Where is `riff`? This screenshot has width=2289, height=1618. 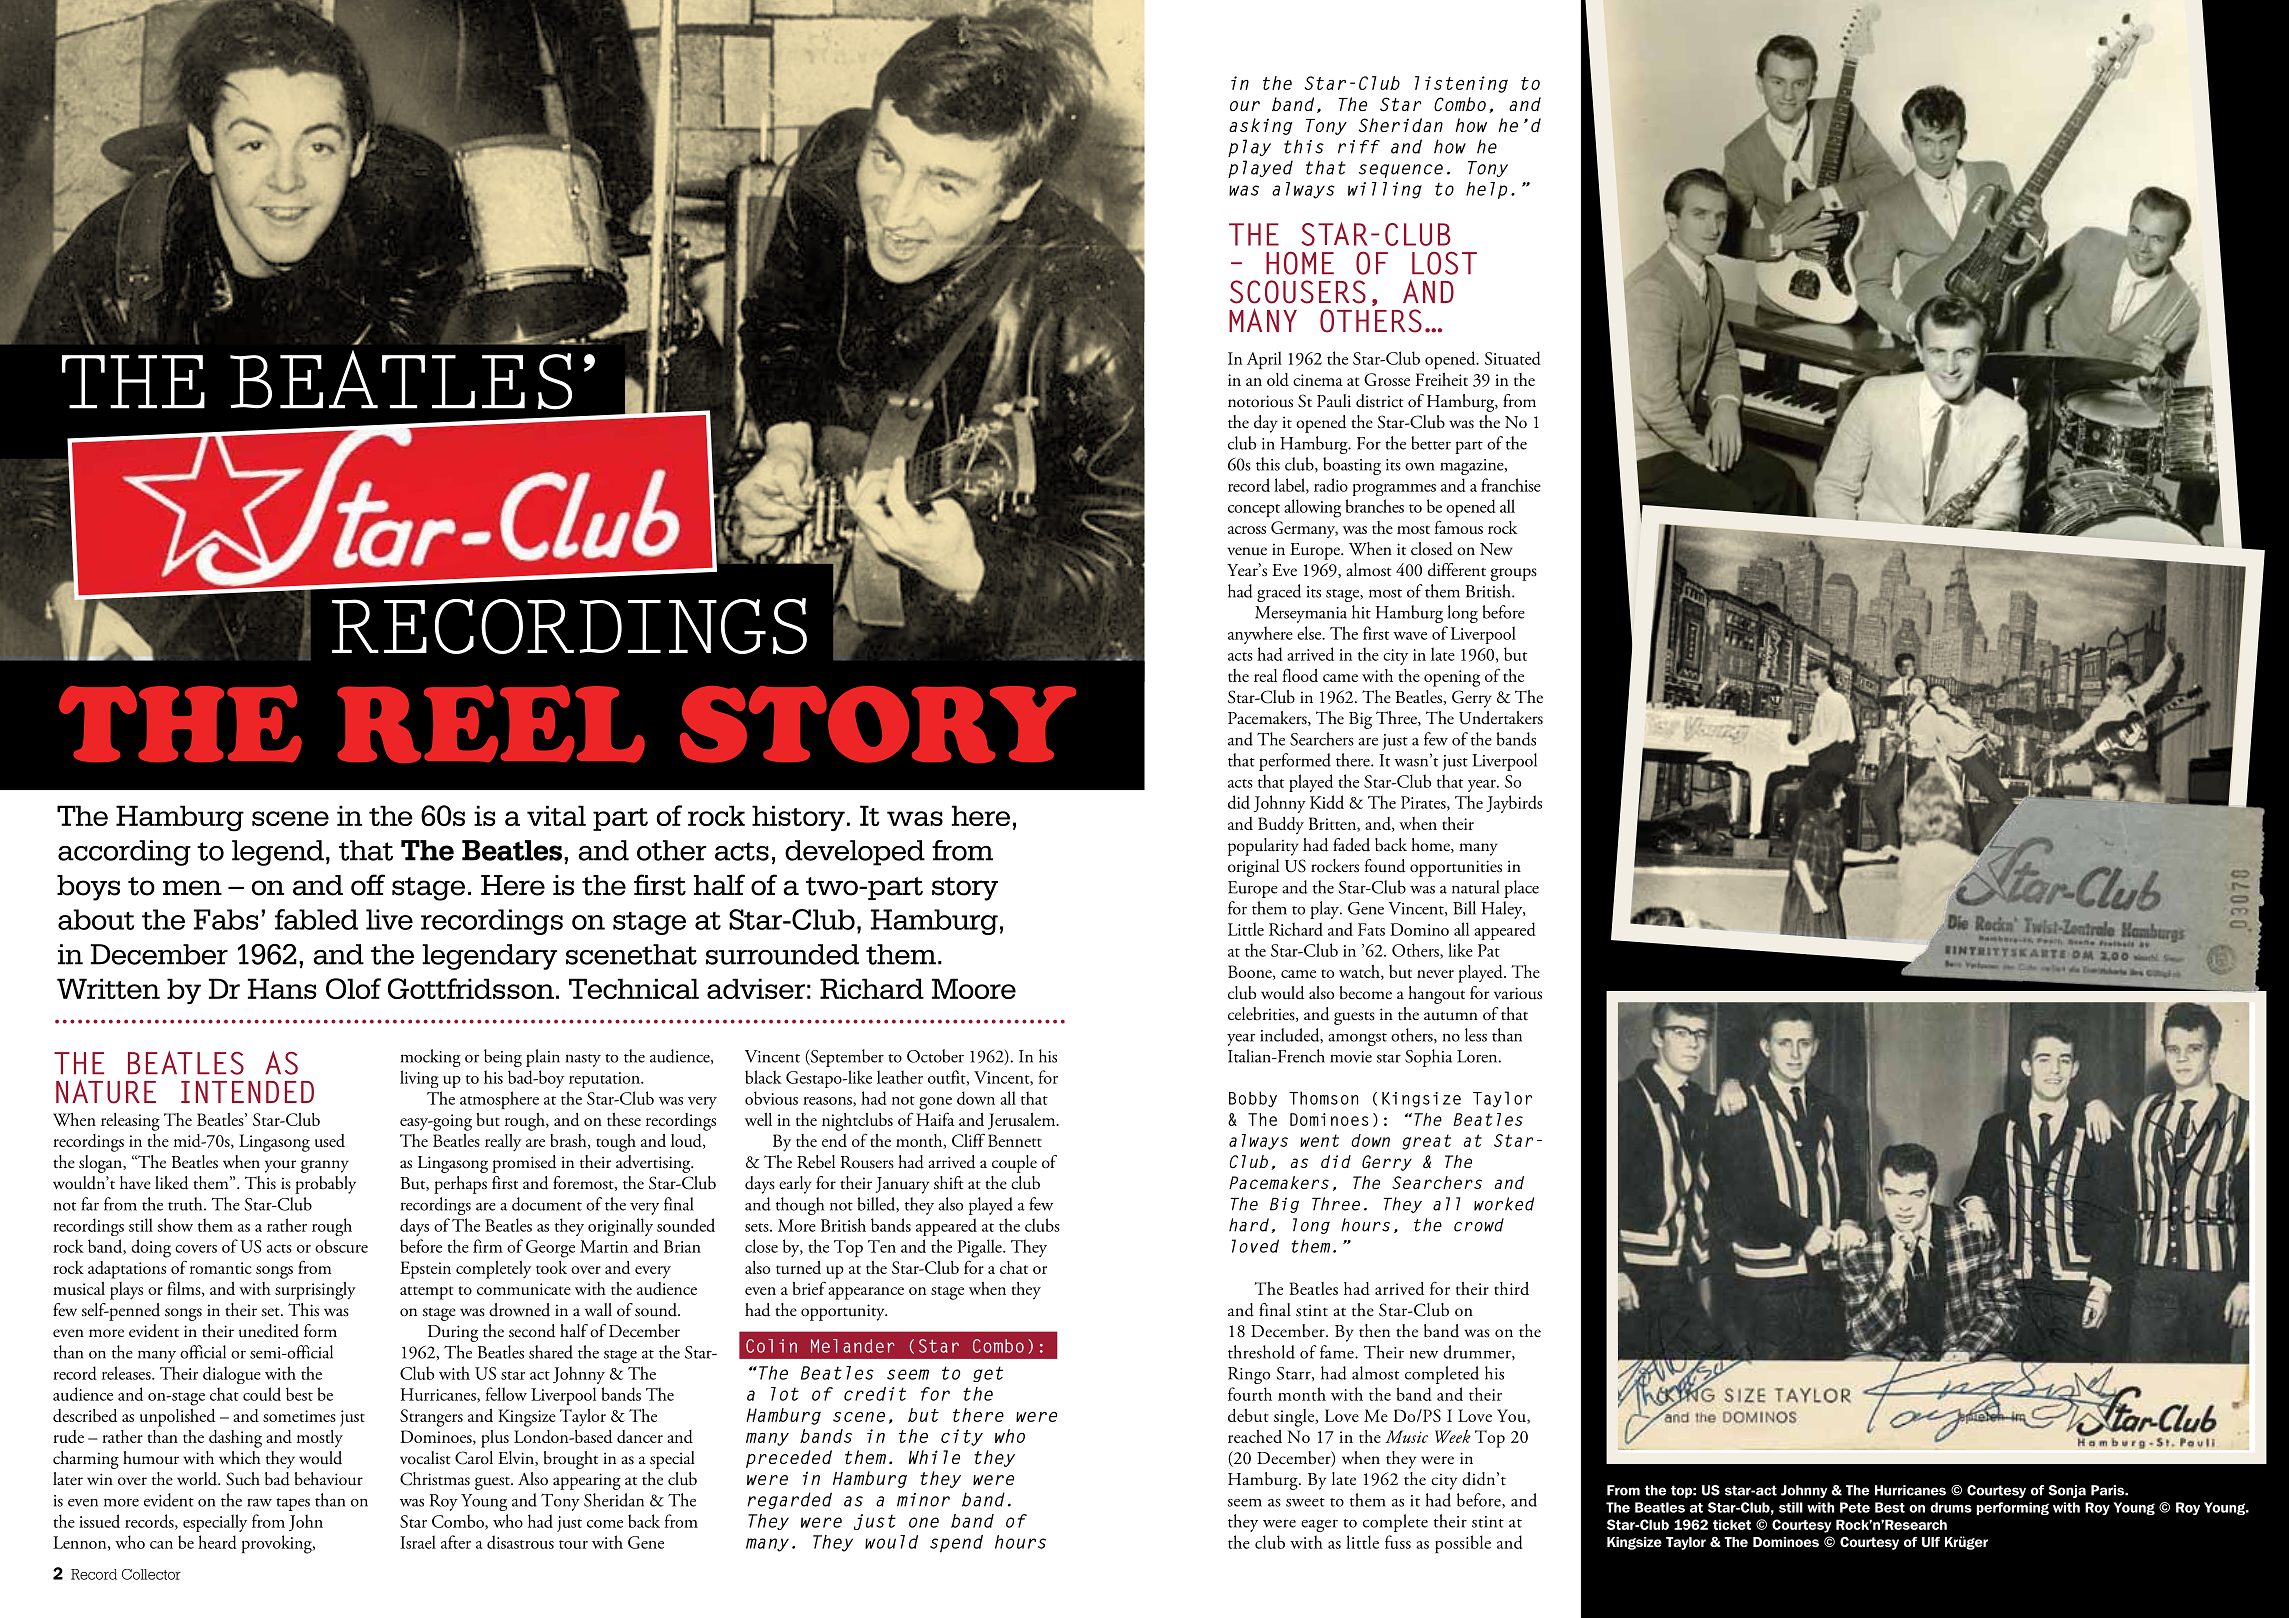
riff is located at coordinates (1359, 147).
